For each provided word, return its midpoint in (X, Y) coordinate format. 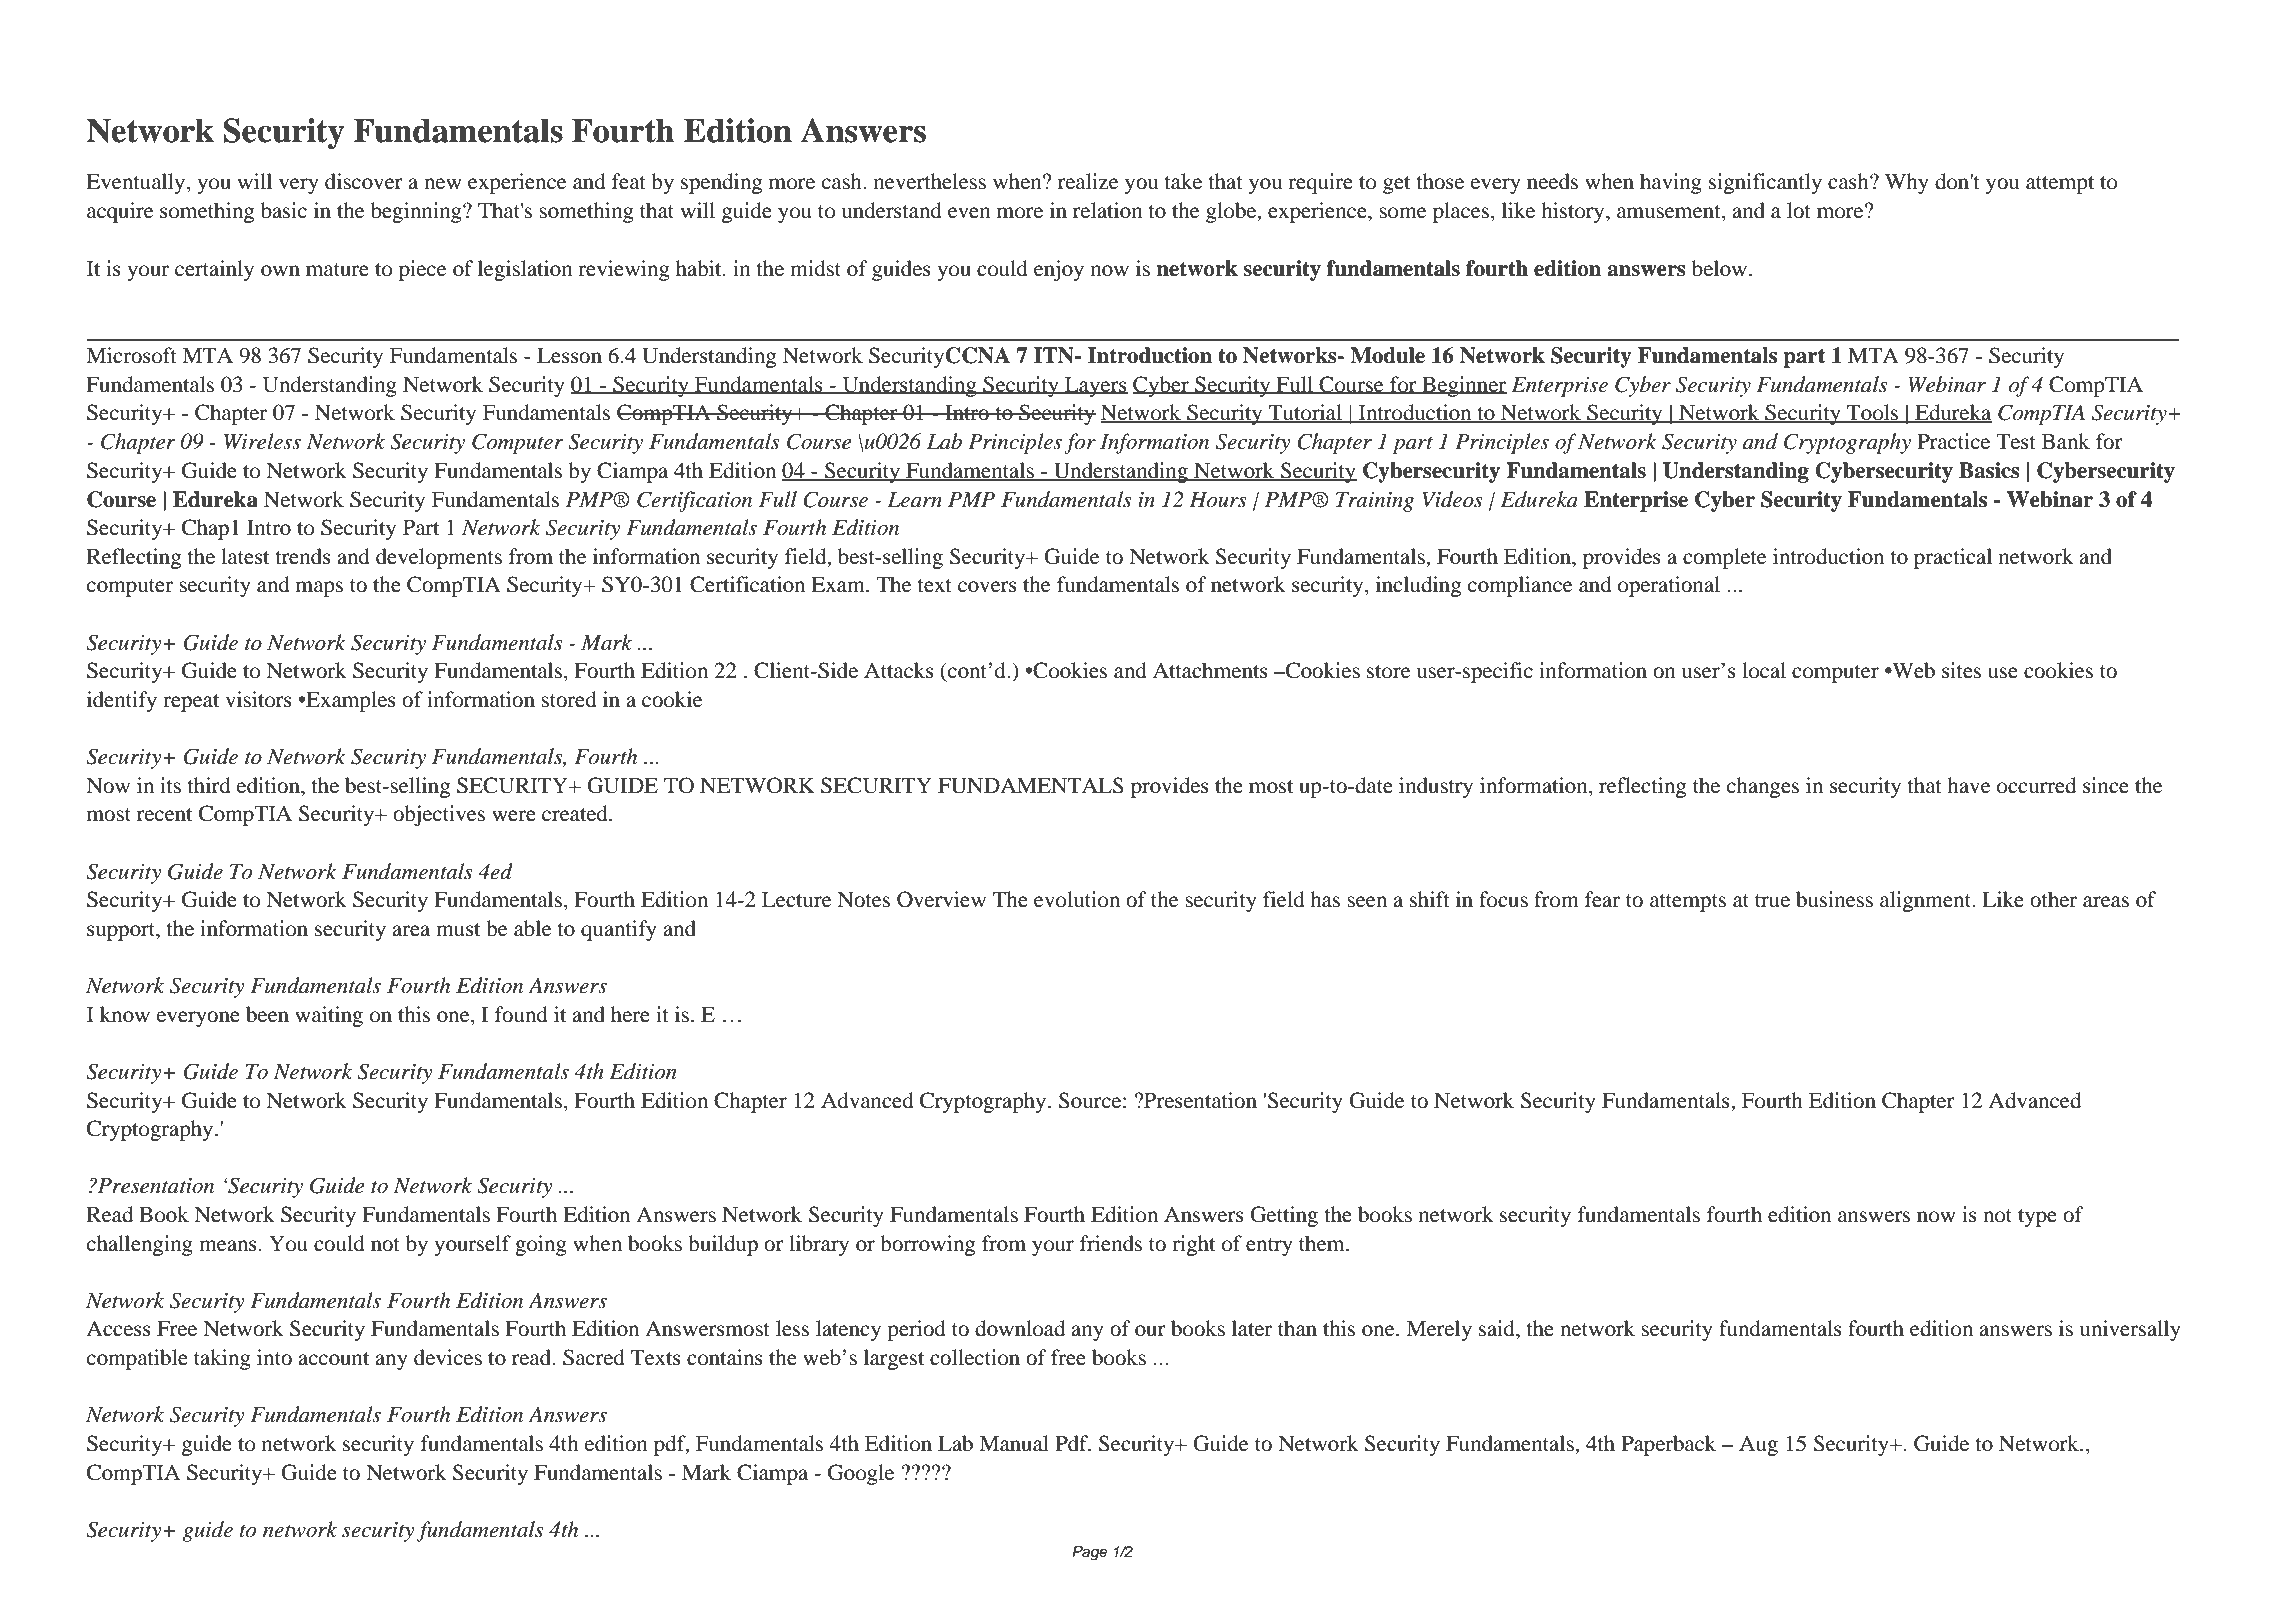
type (2037, 1218)
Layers (1095, 387)
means (228, 1246)
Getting (1284, 1216)
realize (1088, 181)
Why (1906, 183)
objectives (439, 815)
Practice (1953, 441)
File (265, 46)
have (1969, 785)
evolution (1077, 899)
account (333, 1359)
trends (303, 556)
